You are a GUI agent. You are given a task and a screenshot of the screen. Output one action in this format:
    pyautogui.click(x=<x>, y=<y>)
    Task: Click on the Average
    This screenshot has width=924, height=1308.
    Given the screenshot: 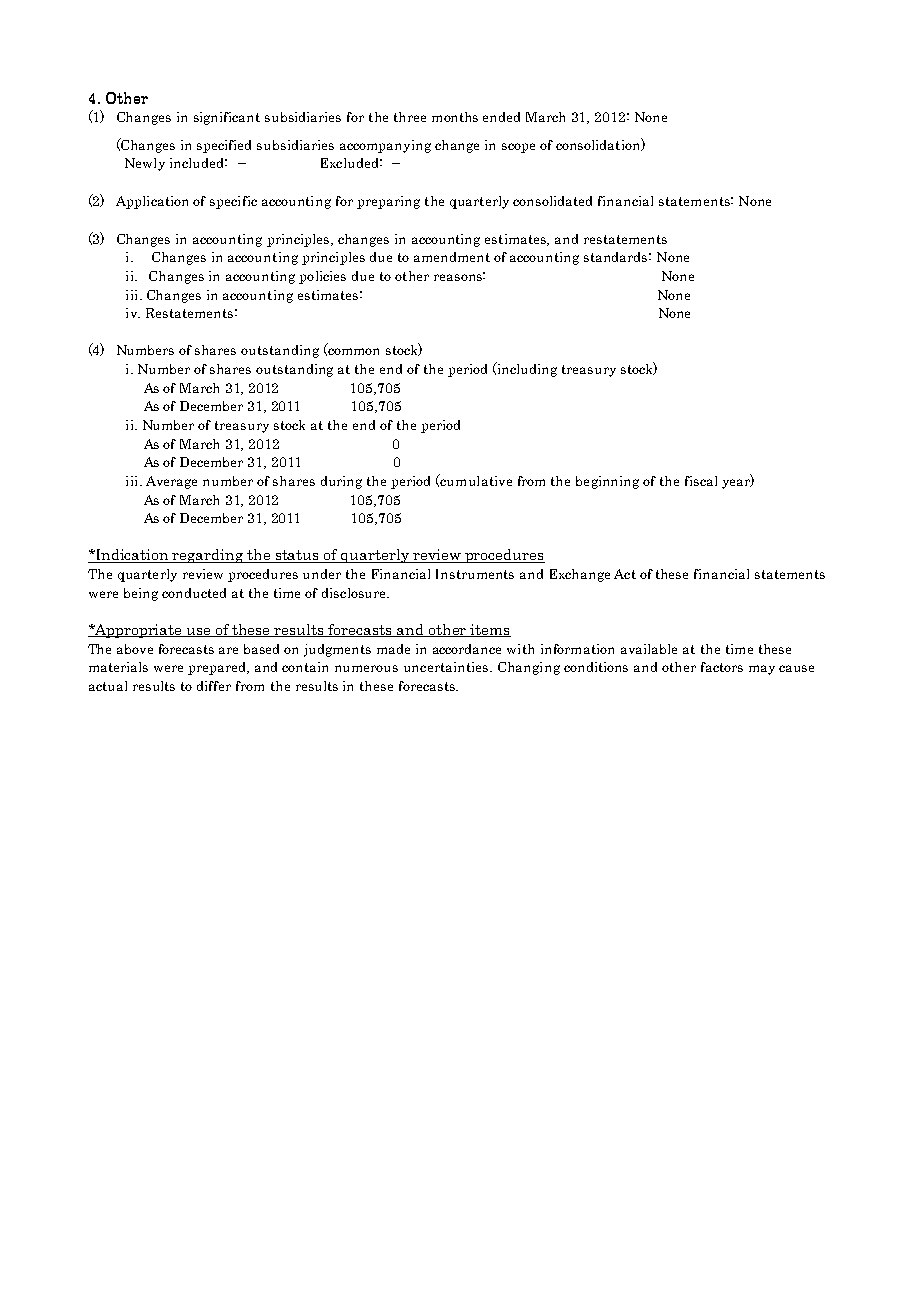 What is the action you would take?
    pyautogui.click(x=171, y=482)
